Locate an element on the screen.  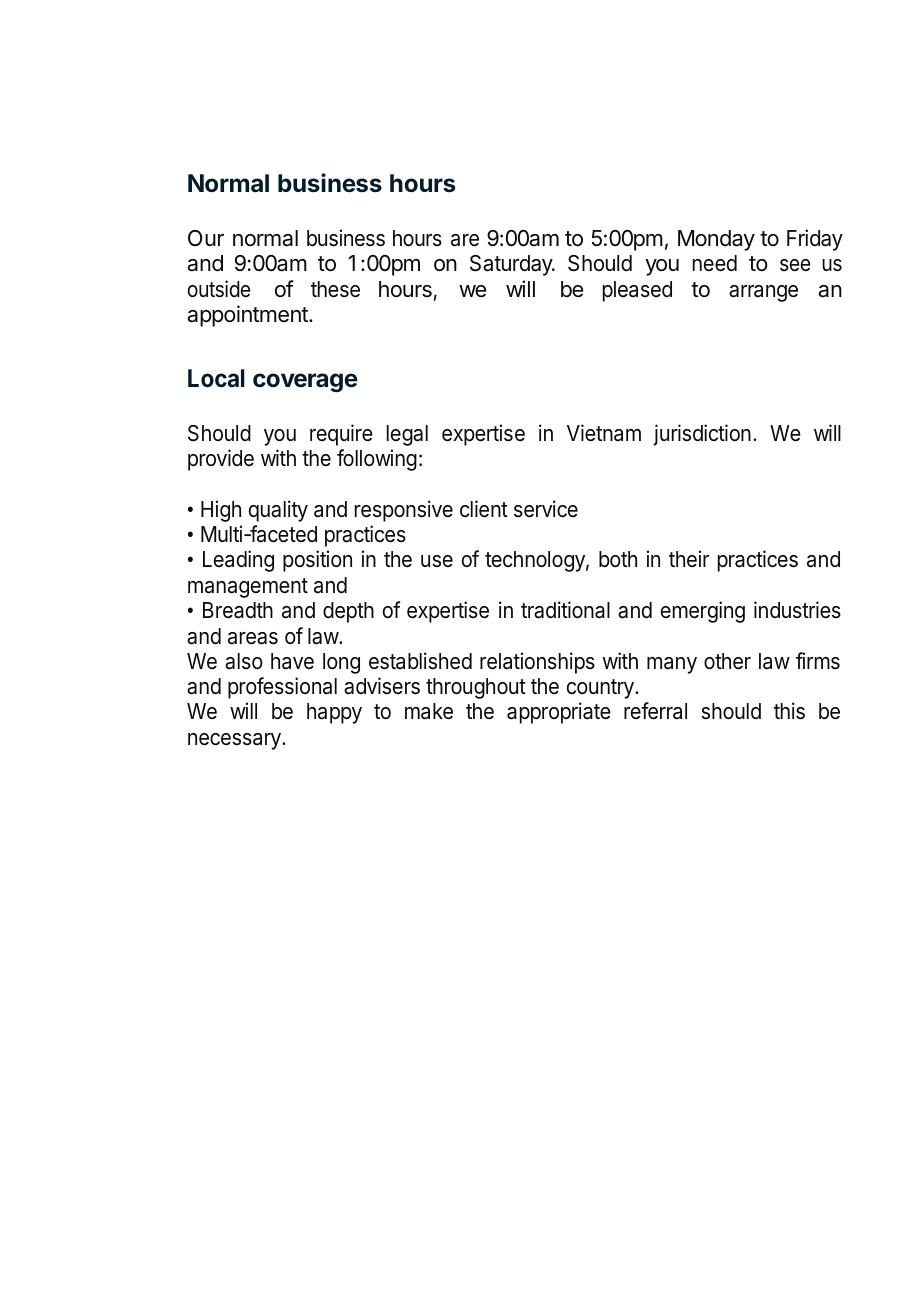
these is located at coordinates (335, 289).
